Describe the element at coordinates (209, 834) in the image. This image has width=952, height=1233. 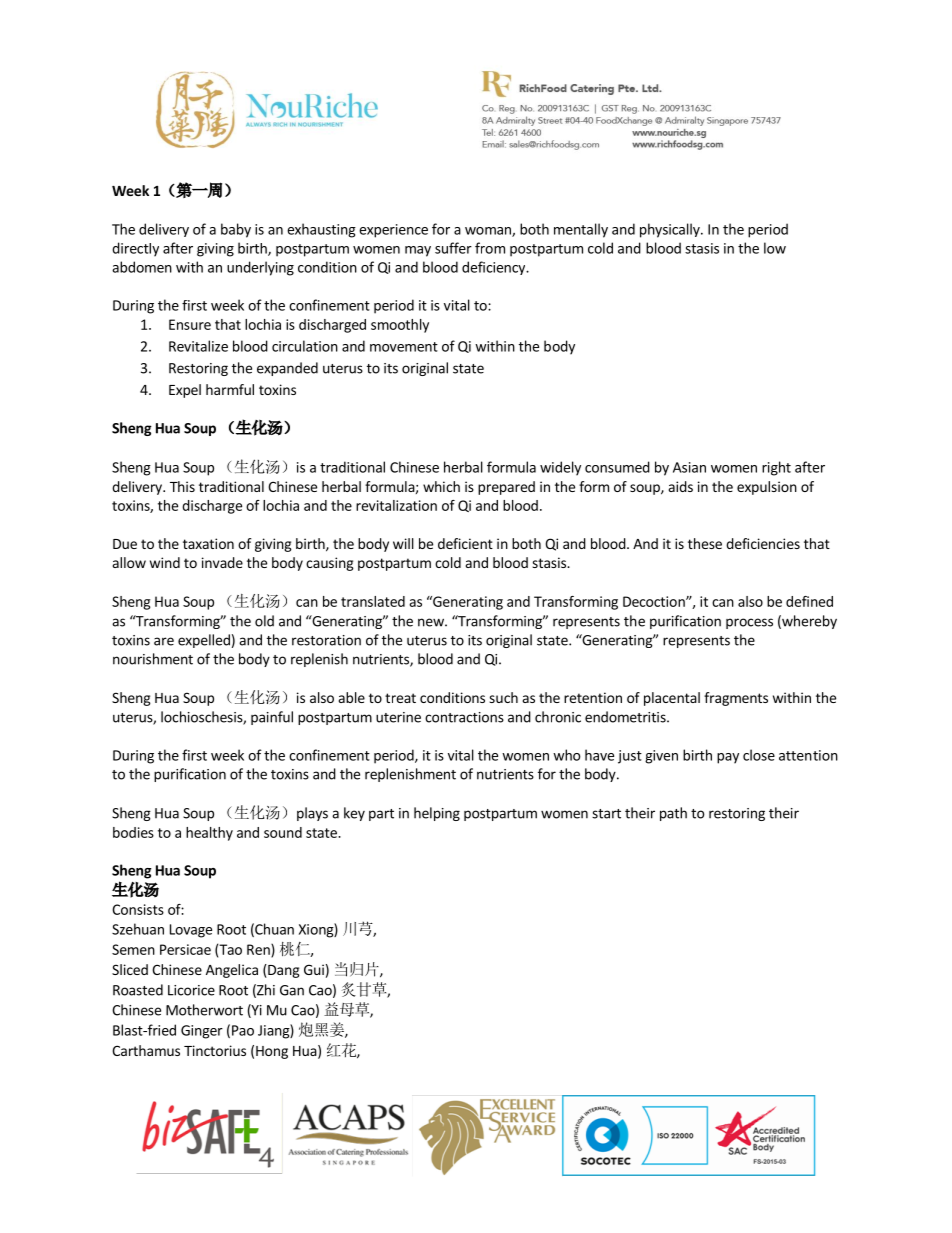
I see `healthy` at that location.
